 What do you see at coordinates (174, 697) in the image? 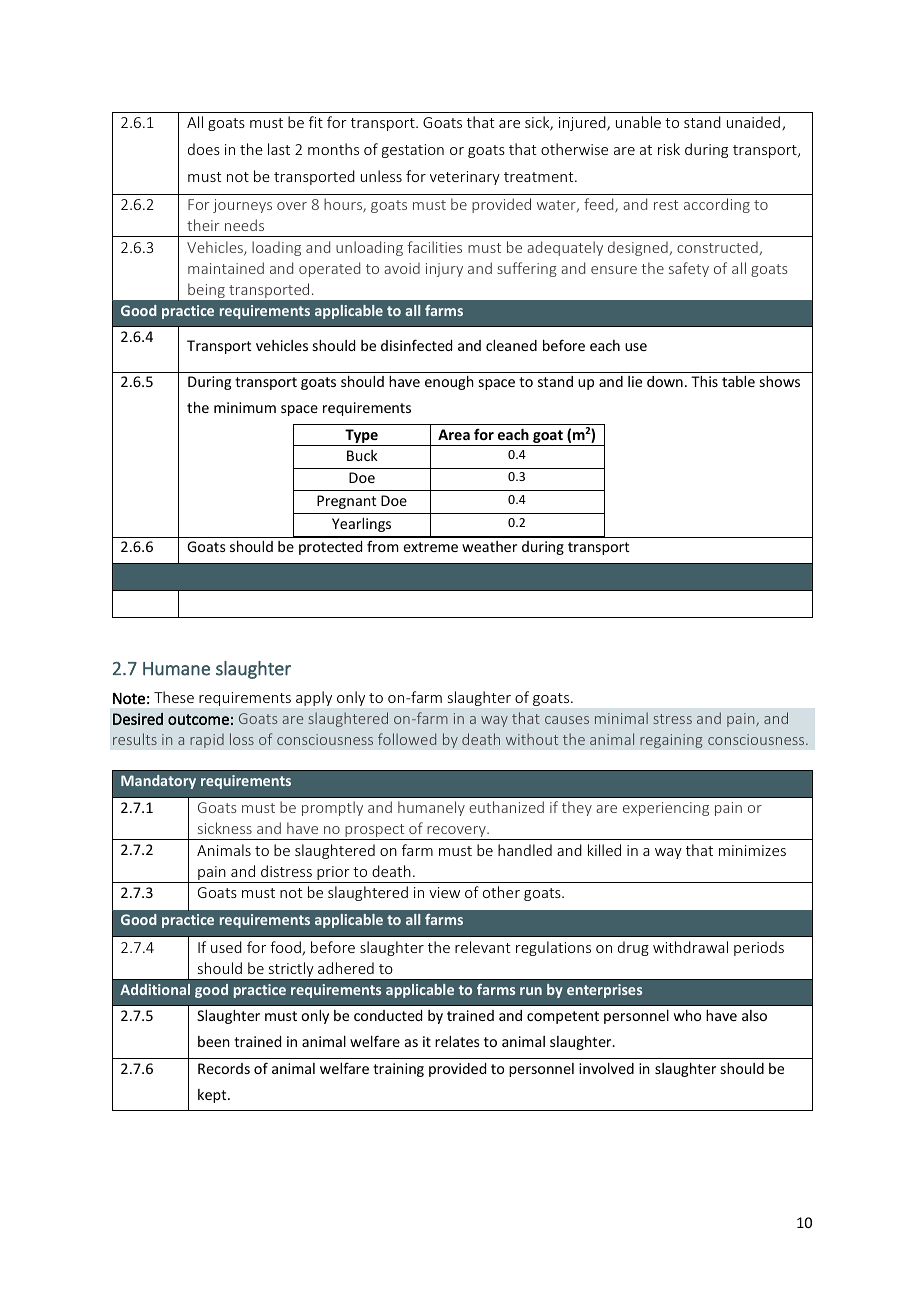
I see `These` at bounding box center [174, 697].
